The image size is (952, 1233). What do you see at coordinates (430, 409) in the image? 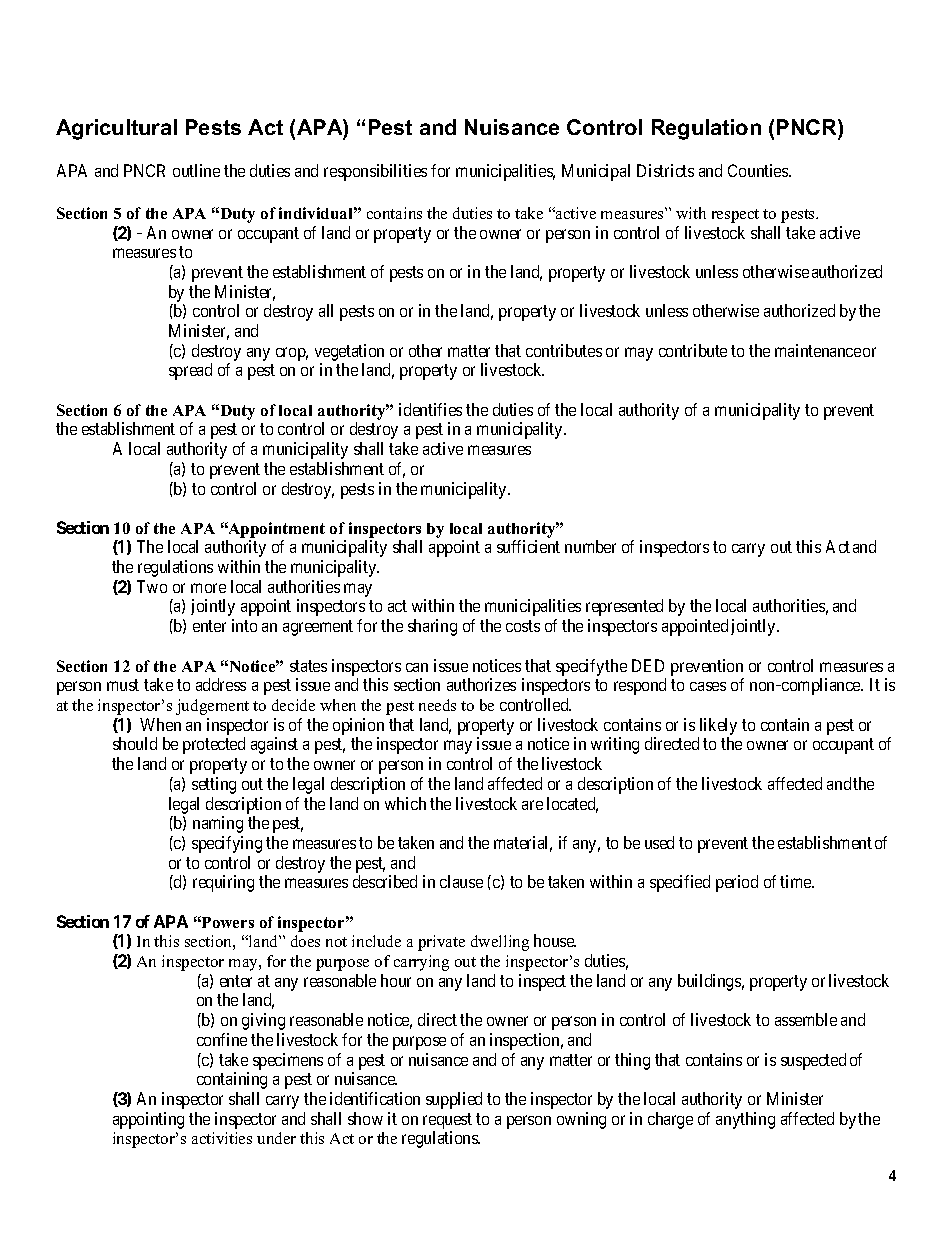
I see `identifies` at bounding box center [430, 409].
